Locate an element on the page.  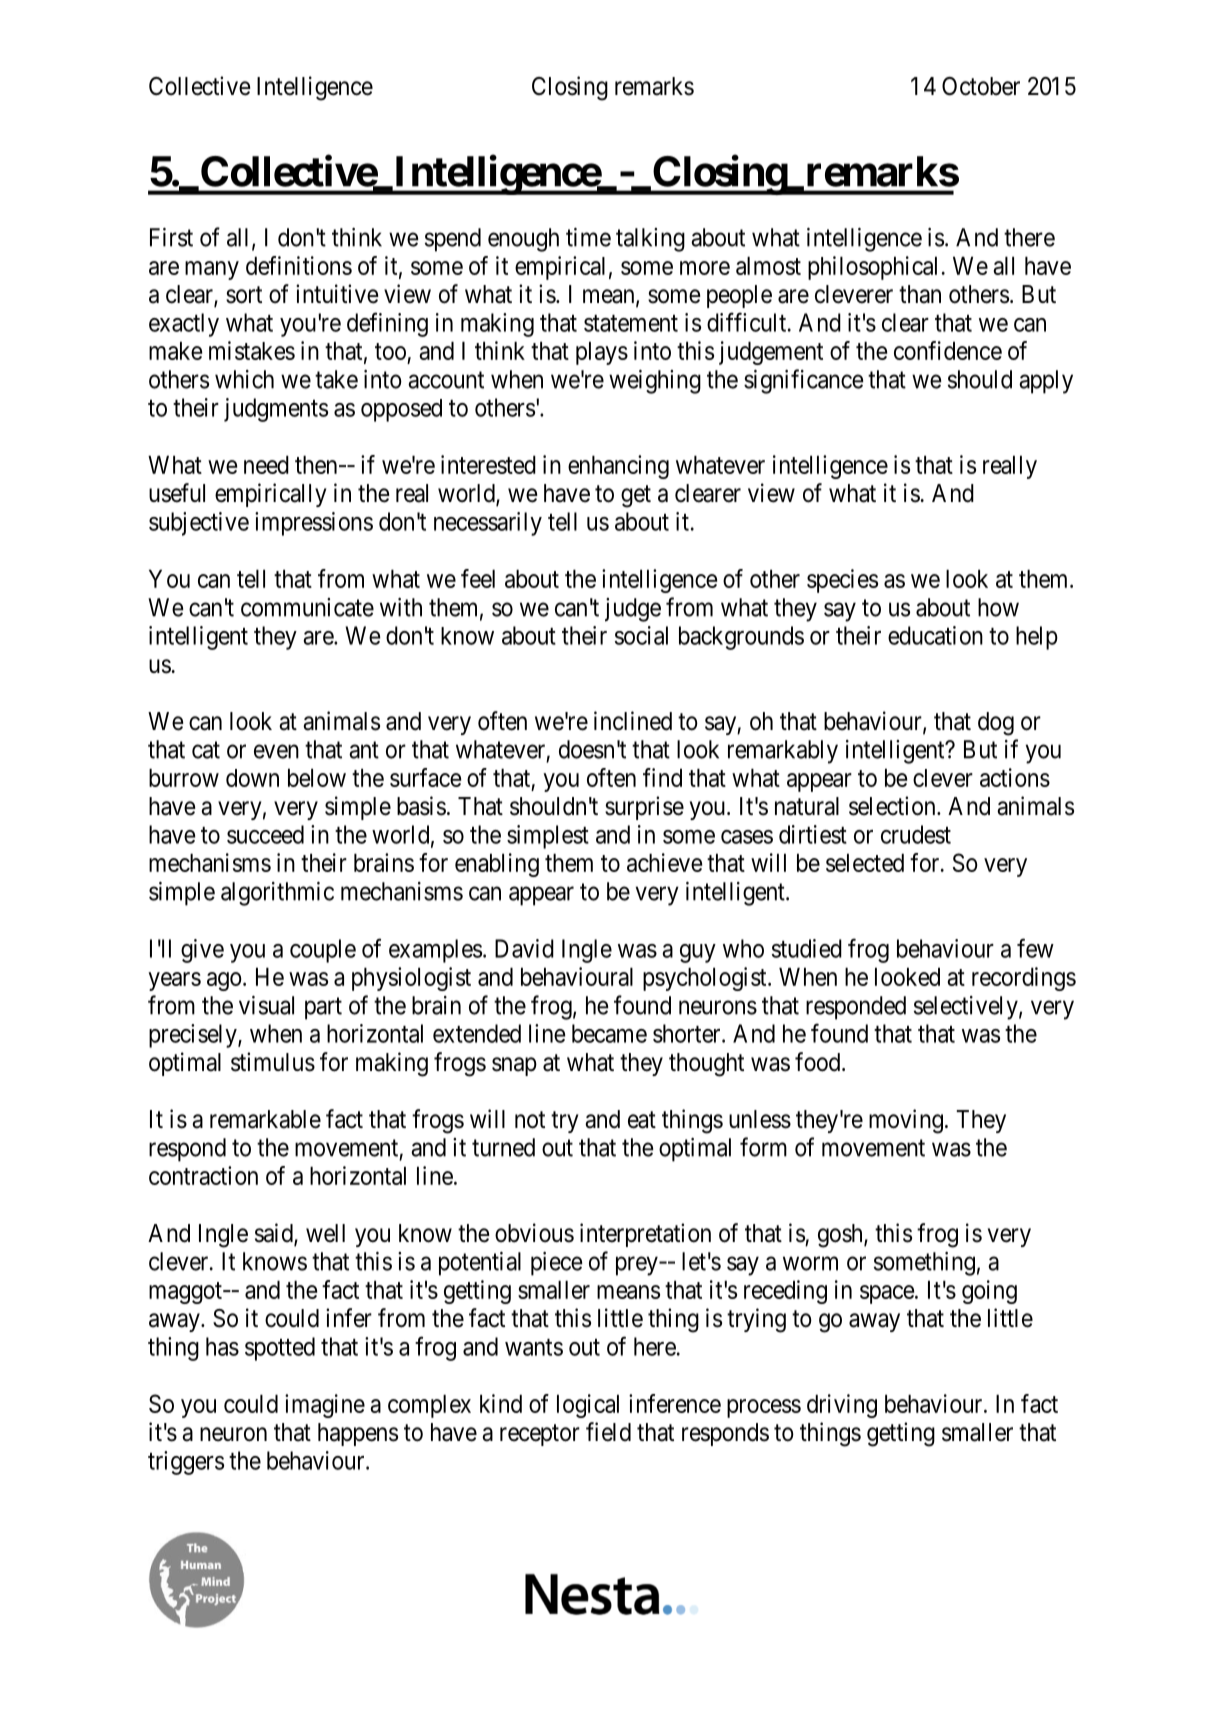
October is located at coordinates (981, 86).
